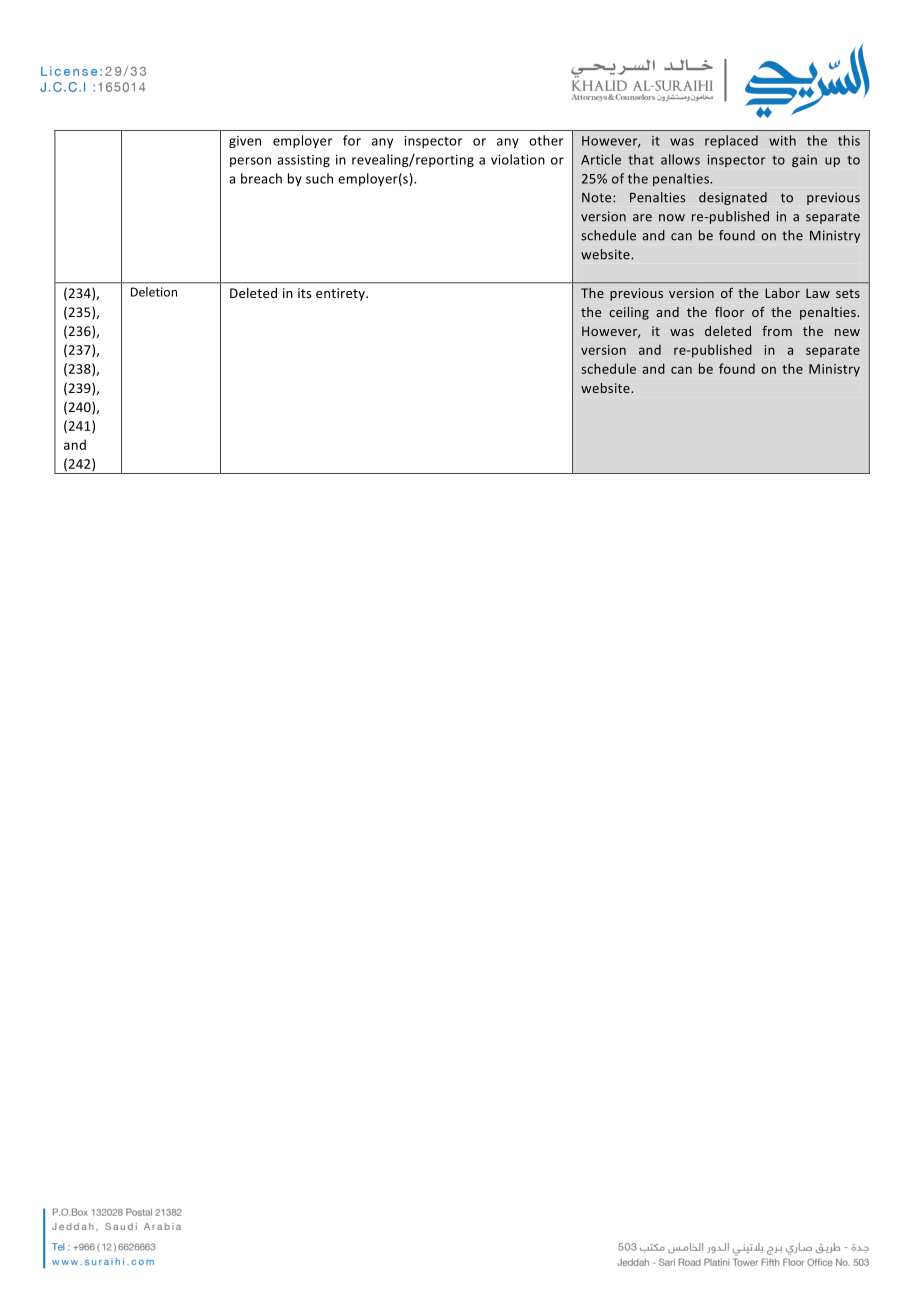 Image resolution: width=924 pixels, height=1308 pixels. I want to click on breach, so click(261, 178).
